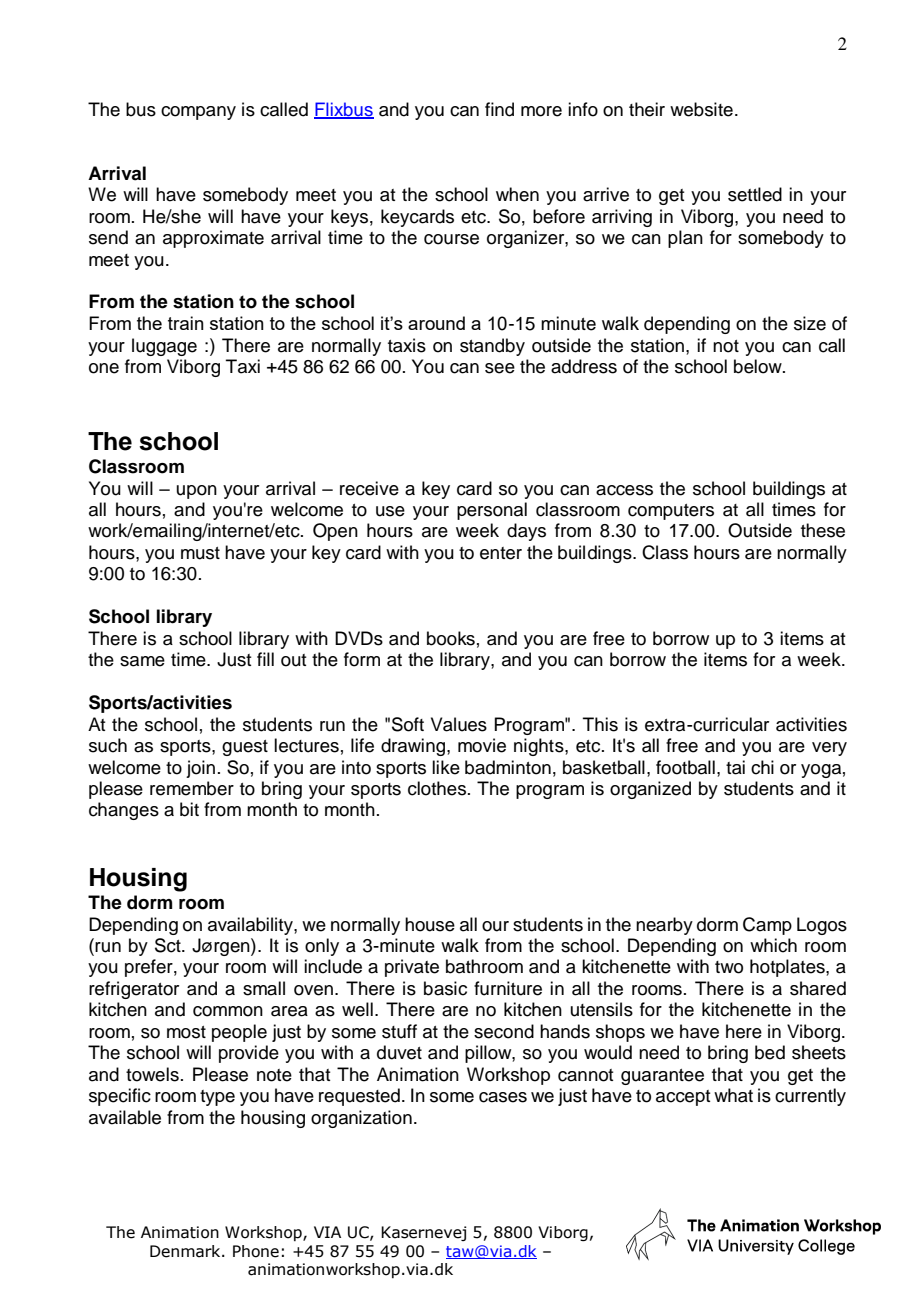  What do you see at coordinates (198, 113) in the screenshot?
I see `company` at bounding box center [198, 113].
